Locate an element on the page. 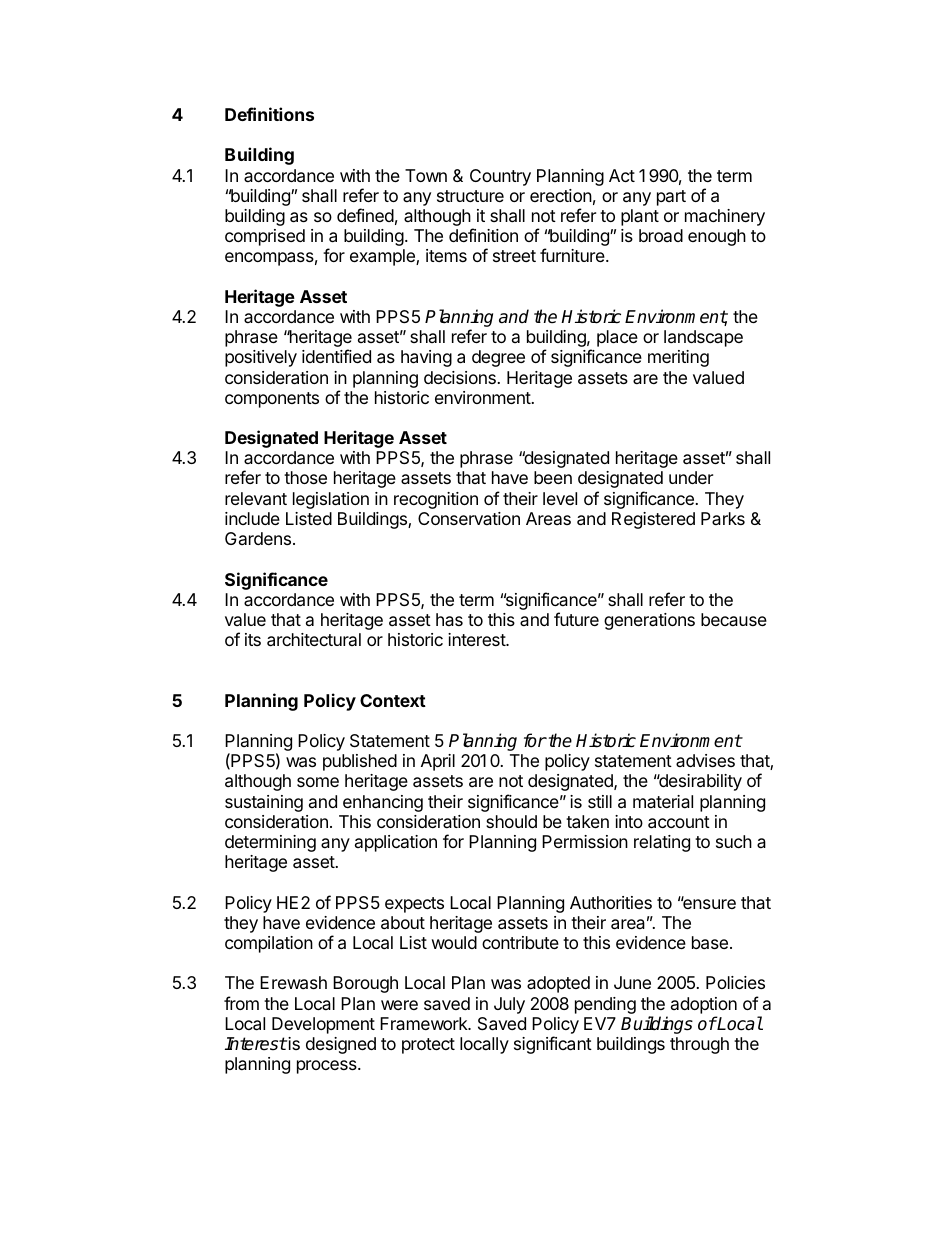 This page has height=1233, width=952. Development is located at coordinates (323, 1025).
